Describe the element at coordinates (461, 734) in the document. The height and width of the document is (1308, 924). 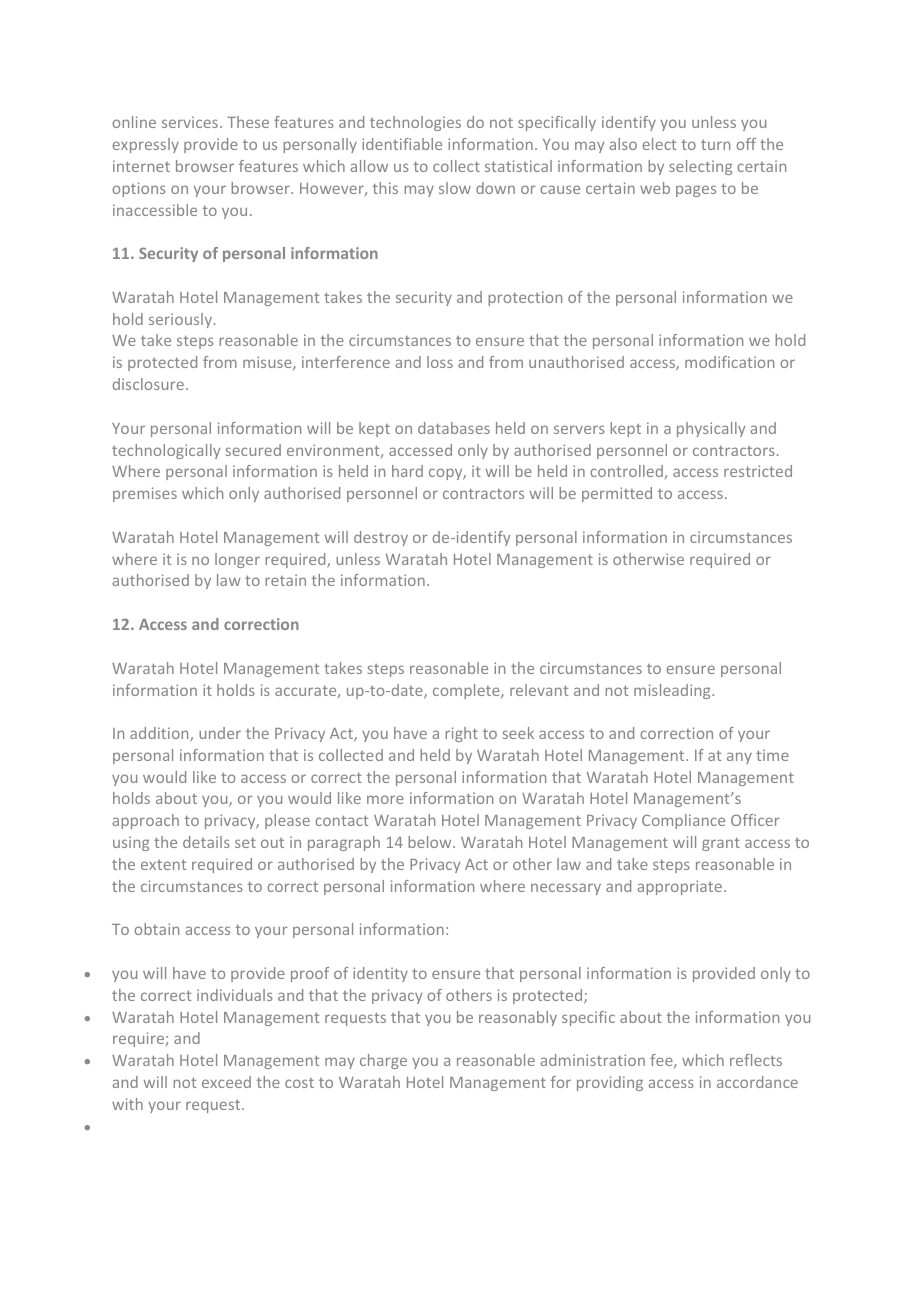
I see `right` at that location.
